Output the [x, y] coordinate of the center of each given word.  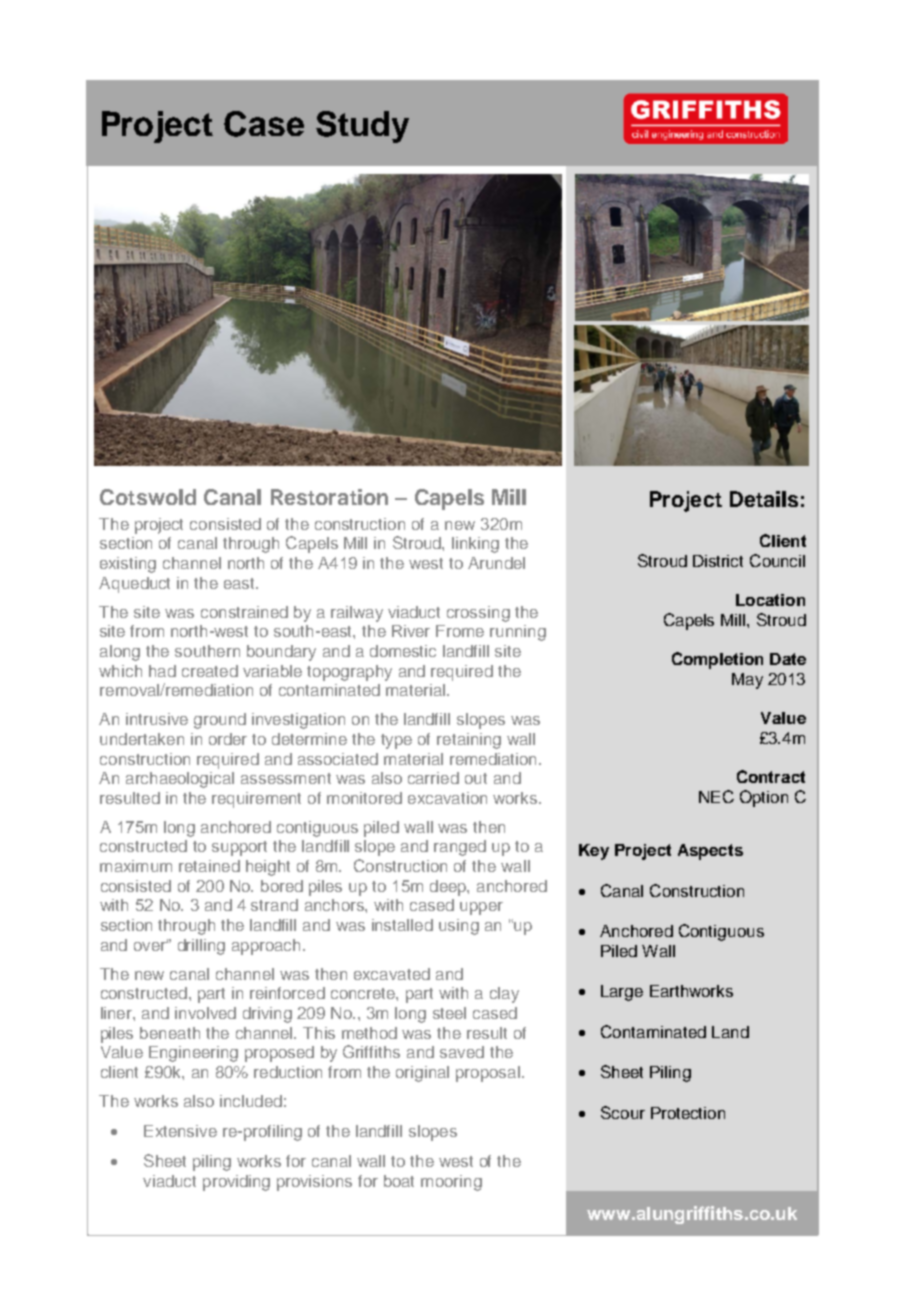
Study [362, 127]
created [210, 671]
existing [128, 565]
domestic [403, 651]
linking [475, 545]
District [718, 561]
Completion [717, 660]
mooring [451, 1183]
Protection [688, 1113]
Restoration [329, 497]
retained [209, 866]
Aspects [710, 852]
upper [481, 908]
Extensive [180, 1131]
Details [764, 499]
